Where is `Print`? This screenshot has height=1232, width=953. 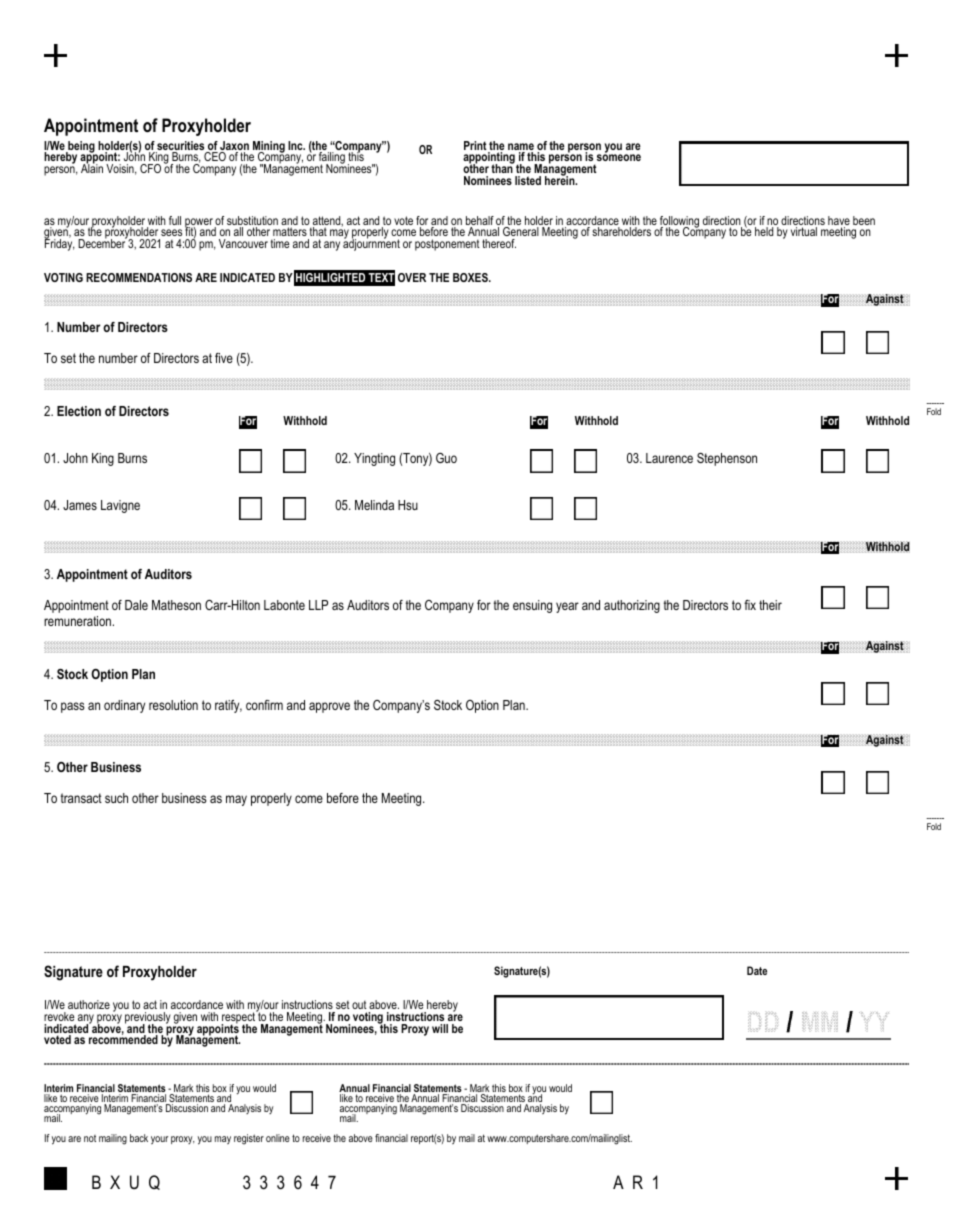 Print is located at coordinates (475, 145).
